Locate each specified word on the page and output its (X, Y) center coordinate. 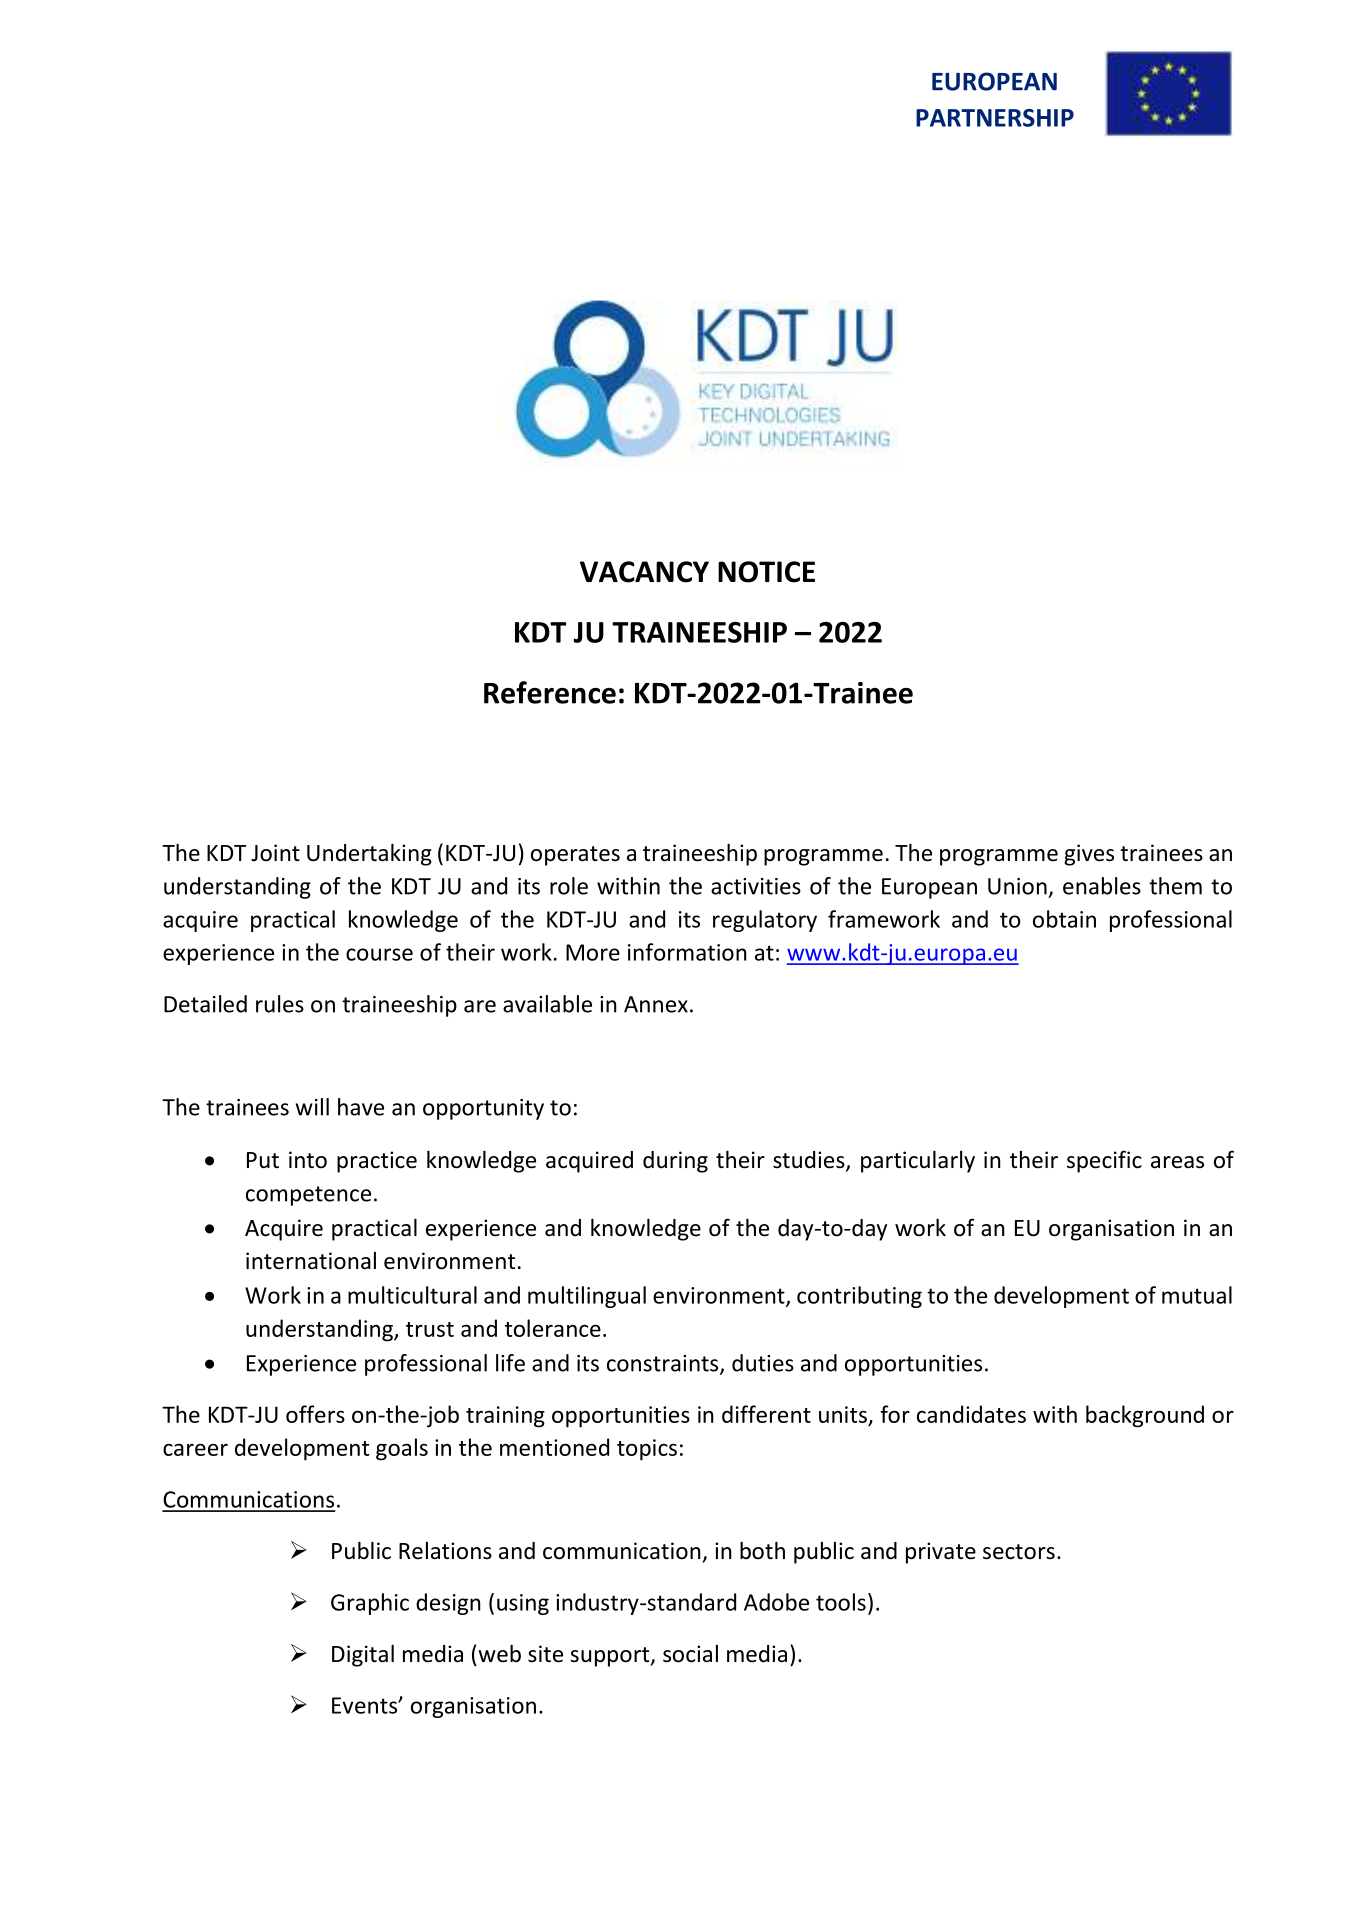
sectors (1019, 1552)
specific (1104, 1161)
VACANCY (644, 572)
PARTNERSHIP (995, 118)
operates (575, 856)
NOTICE (766, 572)
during (675, 1162)
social (690, 1654)
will (312, 1107)
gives (1089, 855)
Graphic (370, 1604)
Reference (550, 692)
